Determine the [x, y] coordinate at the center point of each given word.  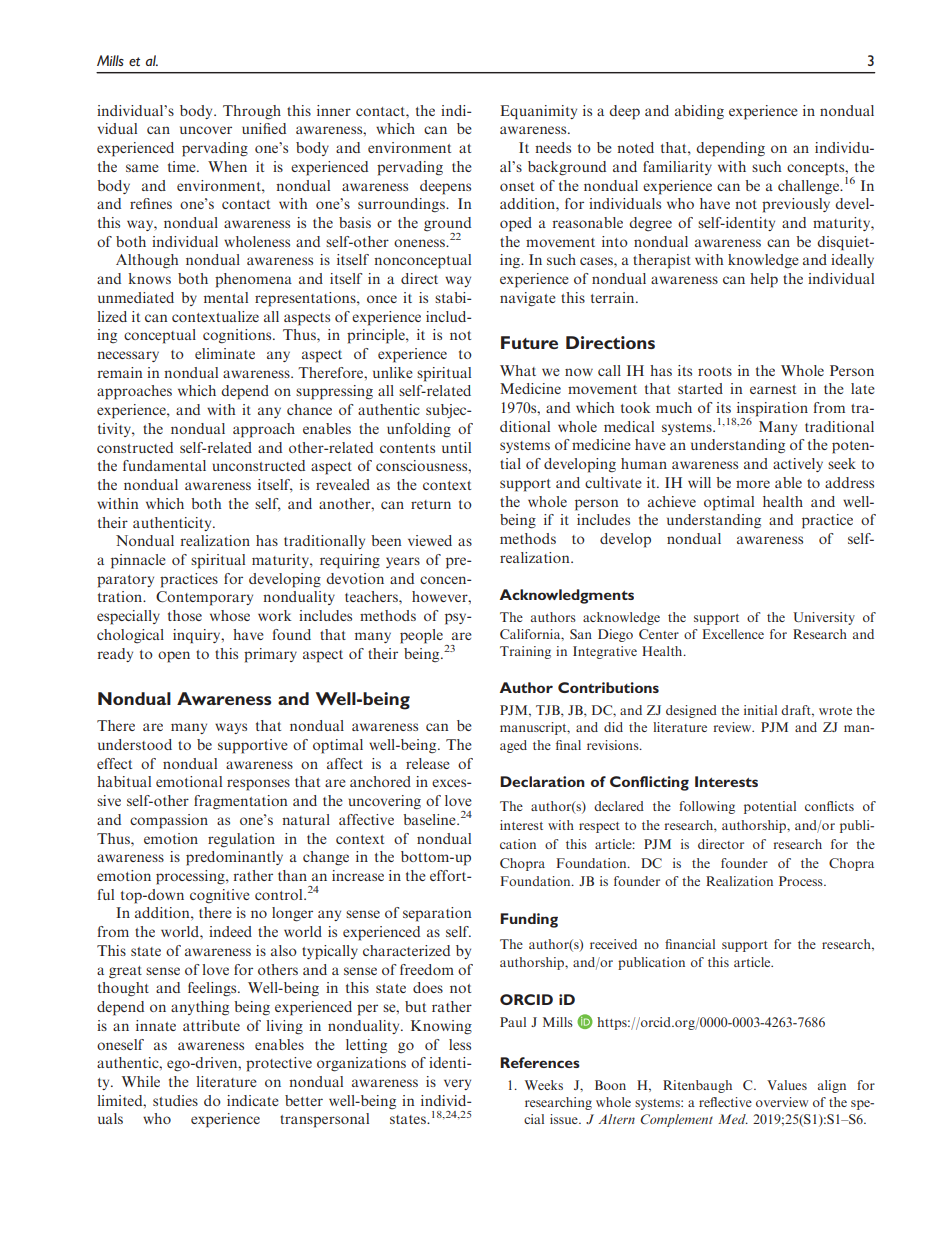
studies [175, 1100]
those [185, 615]
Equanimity [538, 112]
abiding [699, 112]
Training [525, 652]
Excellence [733, 634]
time [183, 166]
